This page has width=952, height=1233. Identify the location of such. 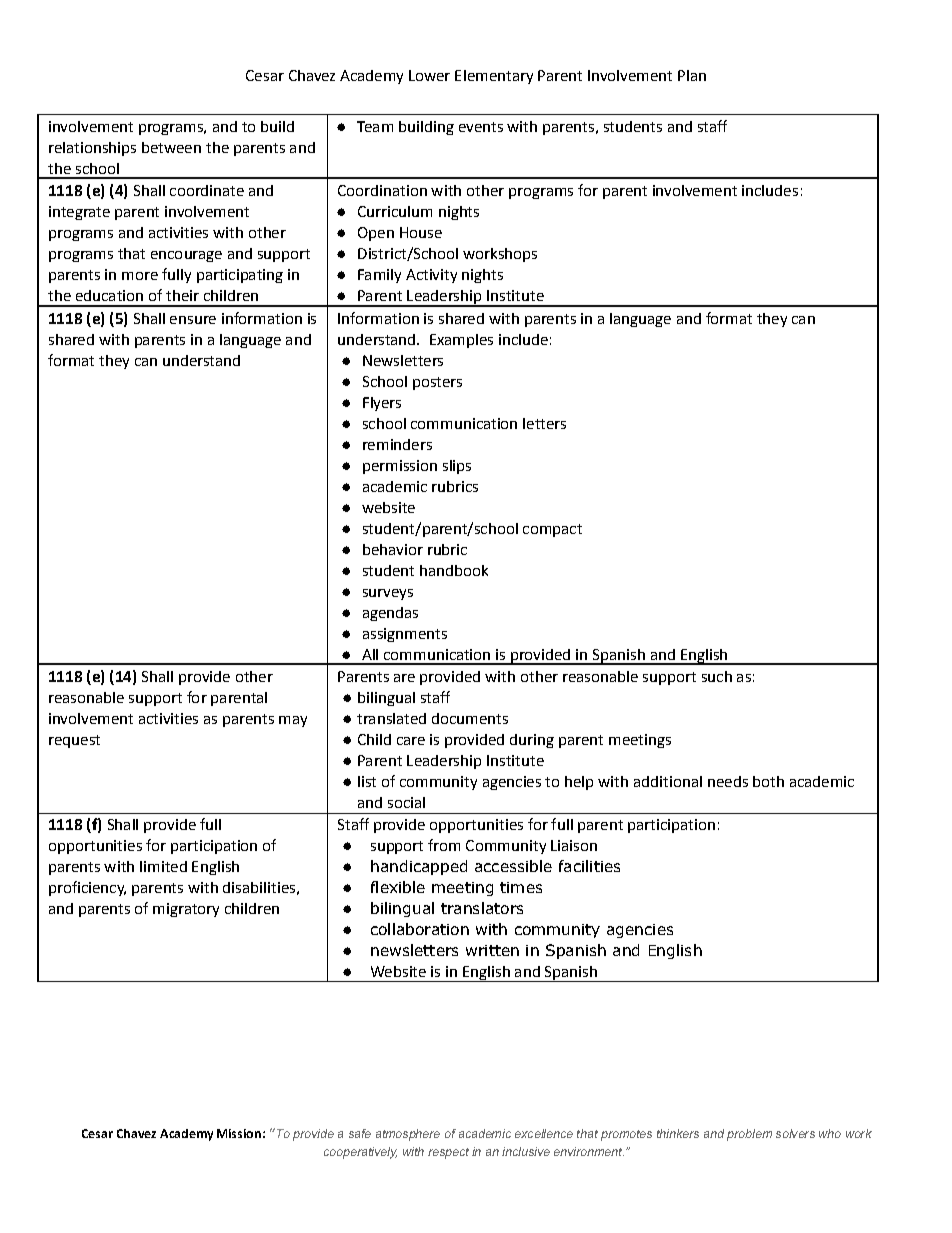
(717, 676).
